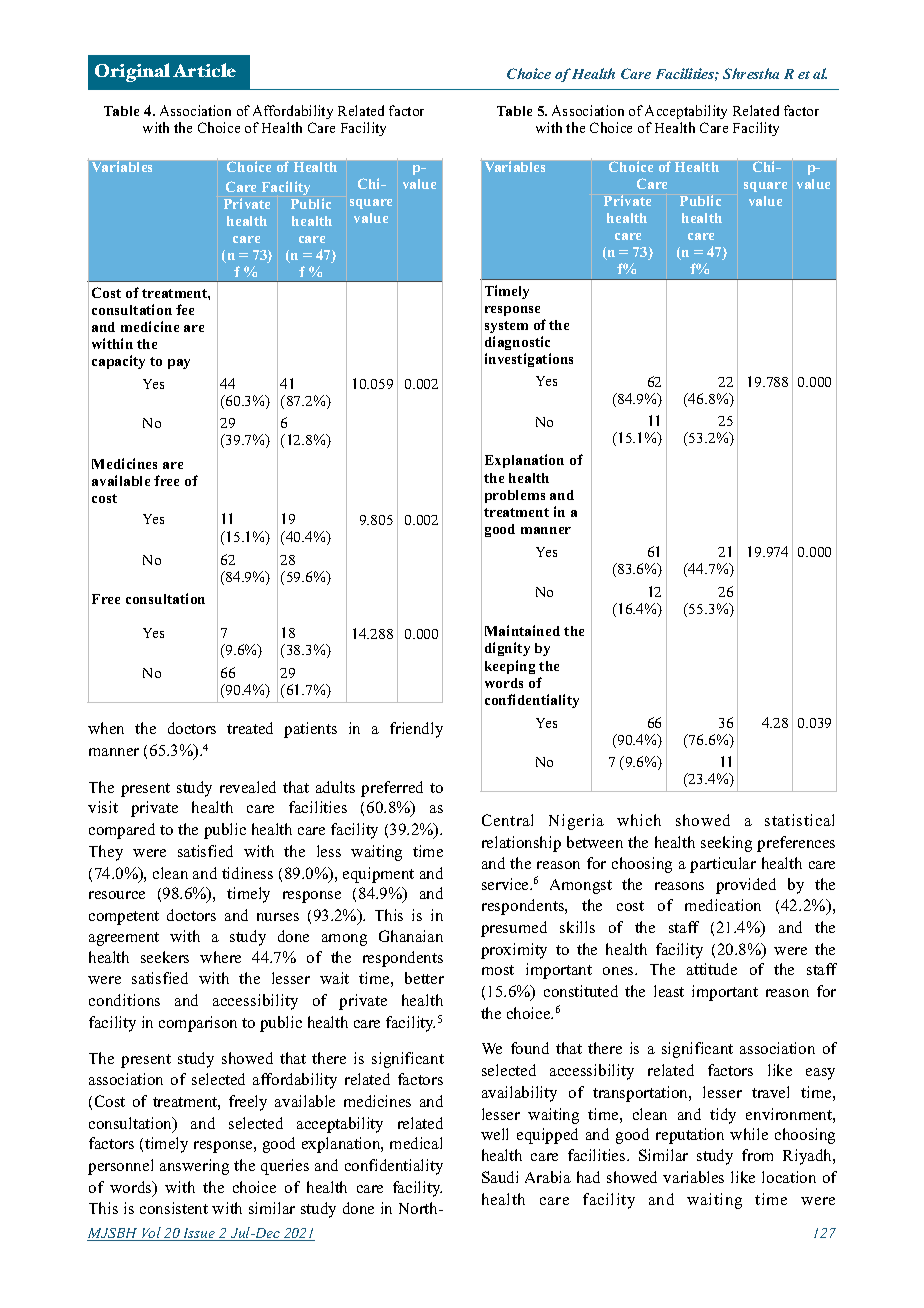  What do you see at coordinates (506, 329) in the screenshot?
I see `system` at bounding box center [506, 329].
